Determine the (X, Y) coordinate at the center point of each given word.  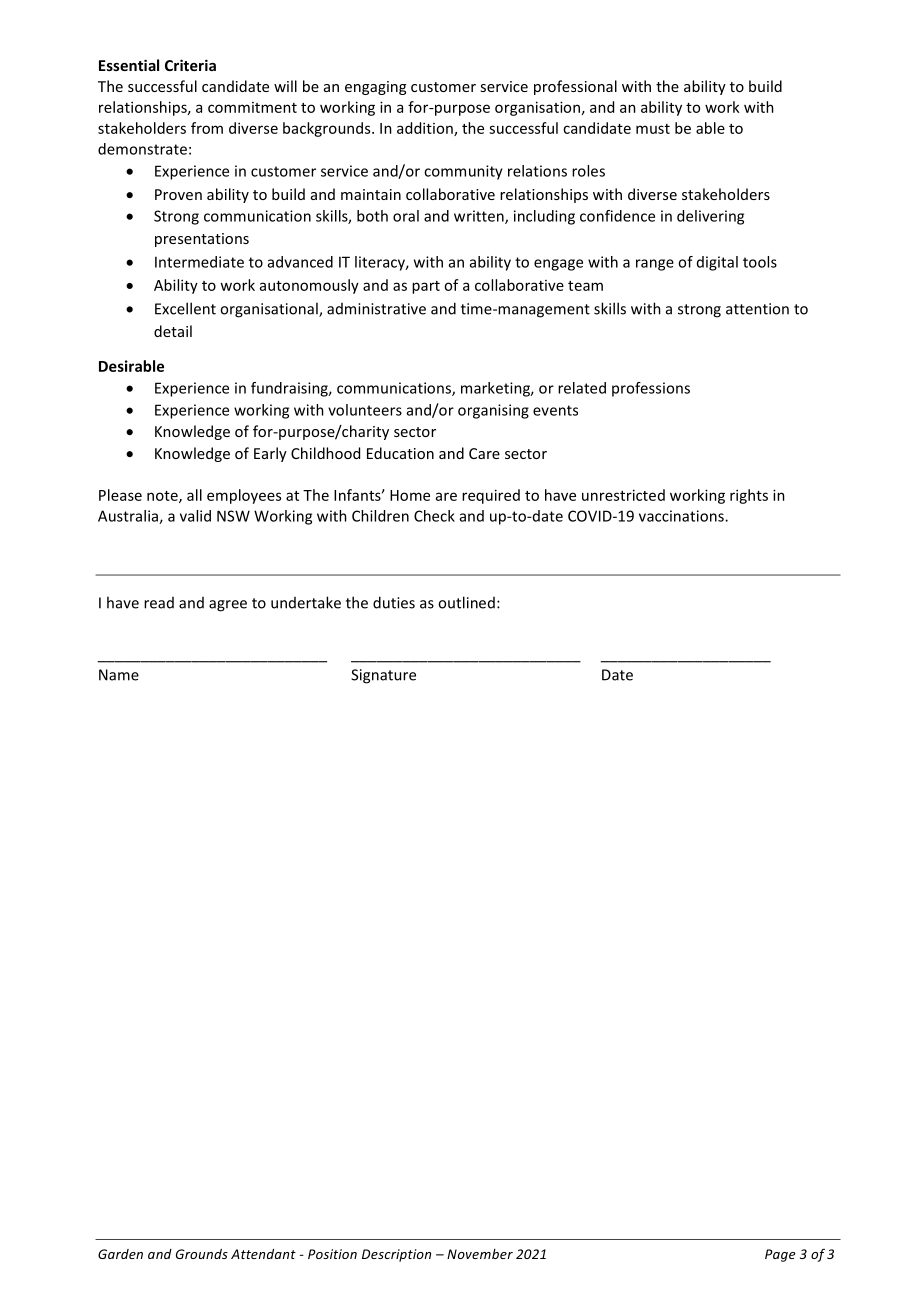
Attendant (263, 1254)
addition (426, 129)
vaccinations (682, 516)
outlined (466, 602)
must (653, 129)
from (207, 128)
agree (228, 606)
